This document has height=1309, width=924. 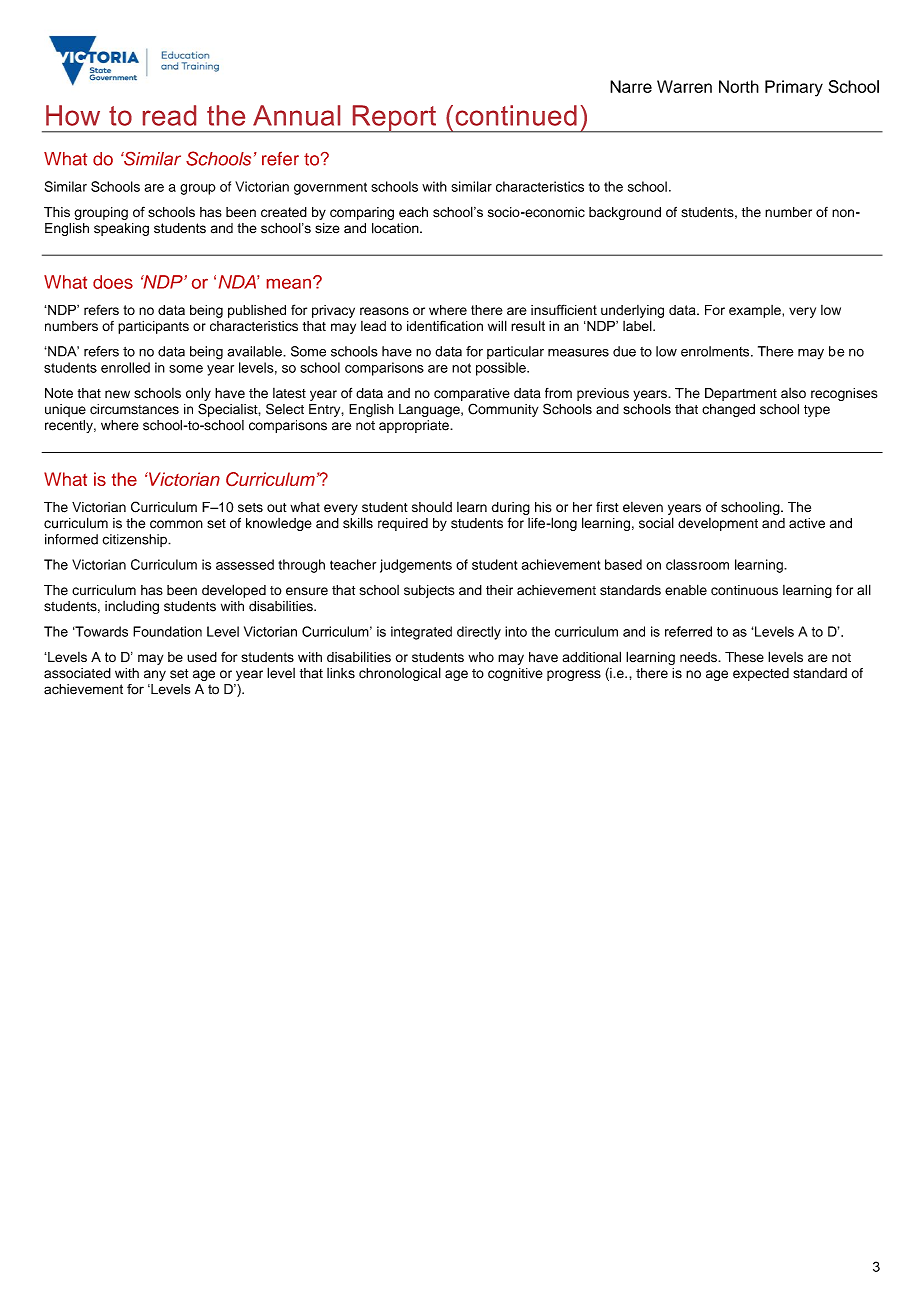 I want to click on also, so click(x=793, y=393).
